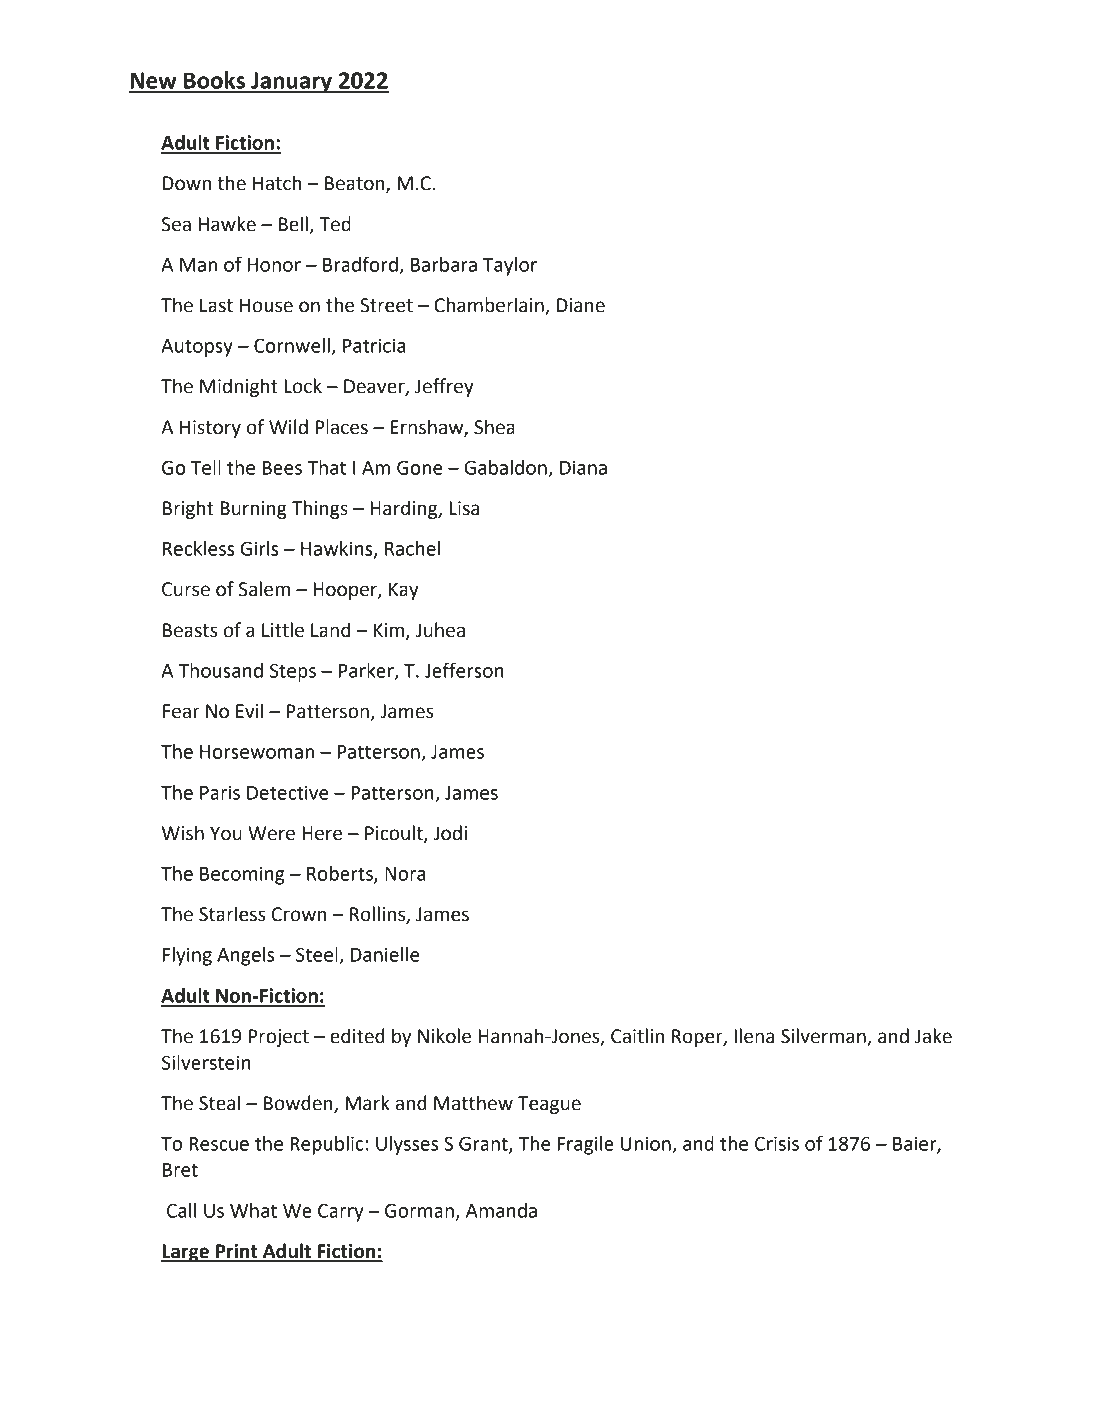 The height and width of the document is (1420, 1097). Describe the element at coordinates (464, 670) in the document. I see `Jefferson` at that location.
